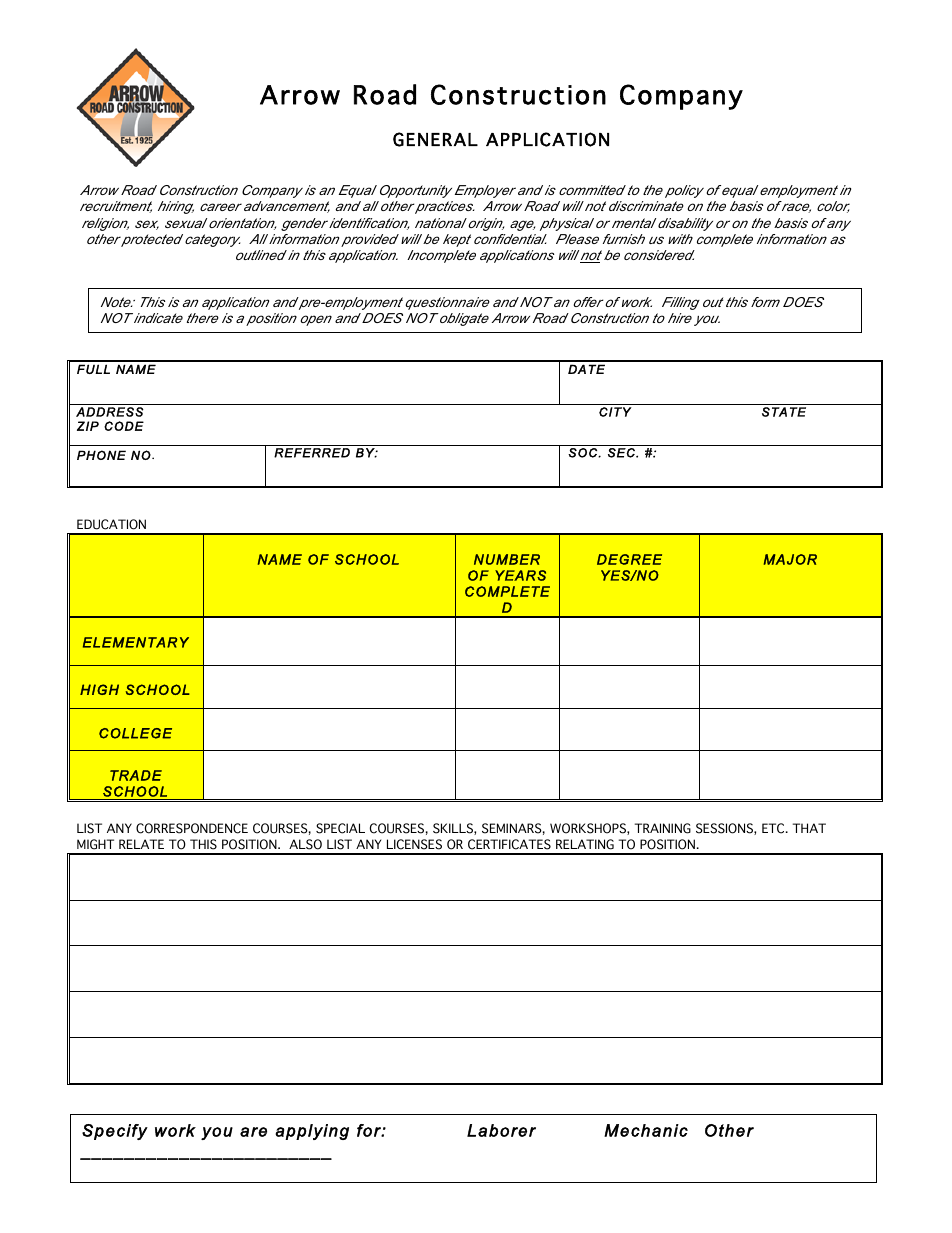 This image has width=952, height=1233. What do you see at coordinates (312, 453) in the image?
I see `REFERRED` at bounding box center [312, 453].
